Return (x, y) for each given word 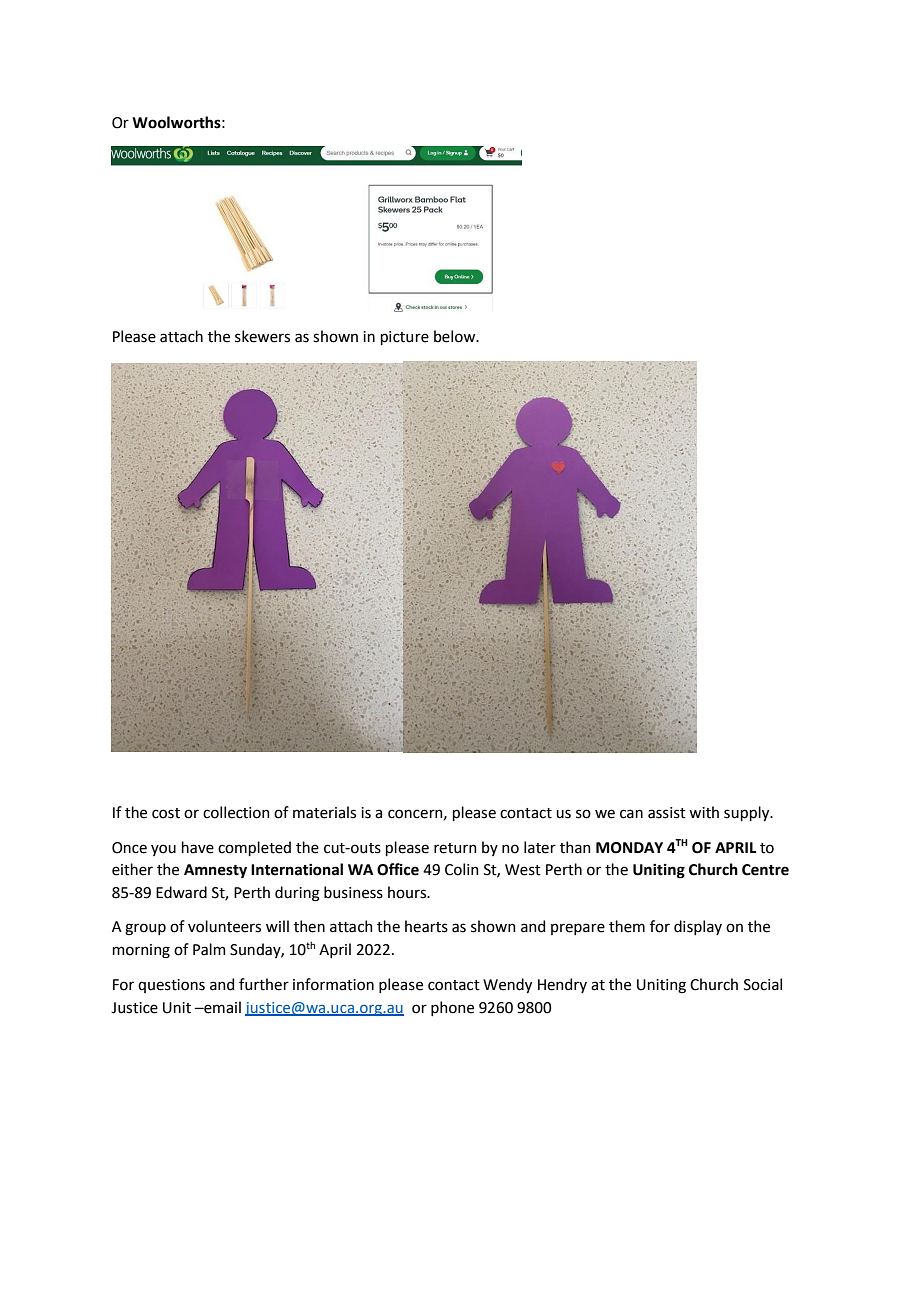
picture (405, 338)
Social (763, 984)
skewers (262, 336)
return (455, 848)
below (456, 336)
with (704, 812)
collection (236, 812)
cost (166, 813)
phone (452, 1008)
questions (171, 986)
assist (667, 813)
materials (324, 812)
